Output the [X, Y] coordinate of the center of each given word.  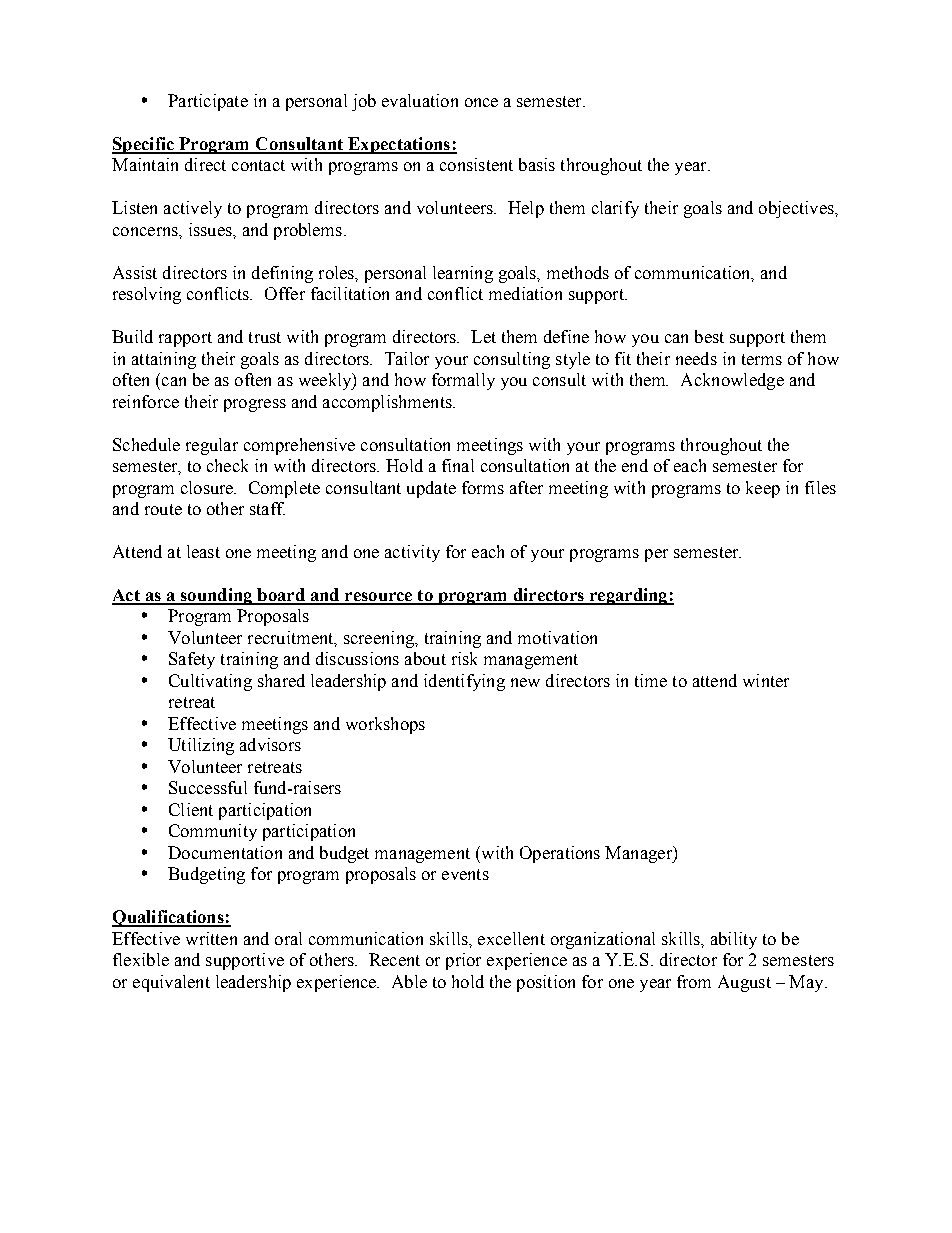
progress [255, 405]
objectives [797, 209]
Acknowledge [732, 381]
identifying [464, 682]
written [211, 938]
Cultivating [210, 682]
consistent [476, 164]
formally [463, 381]
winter [766, 680]
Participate [208, 102]
